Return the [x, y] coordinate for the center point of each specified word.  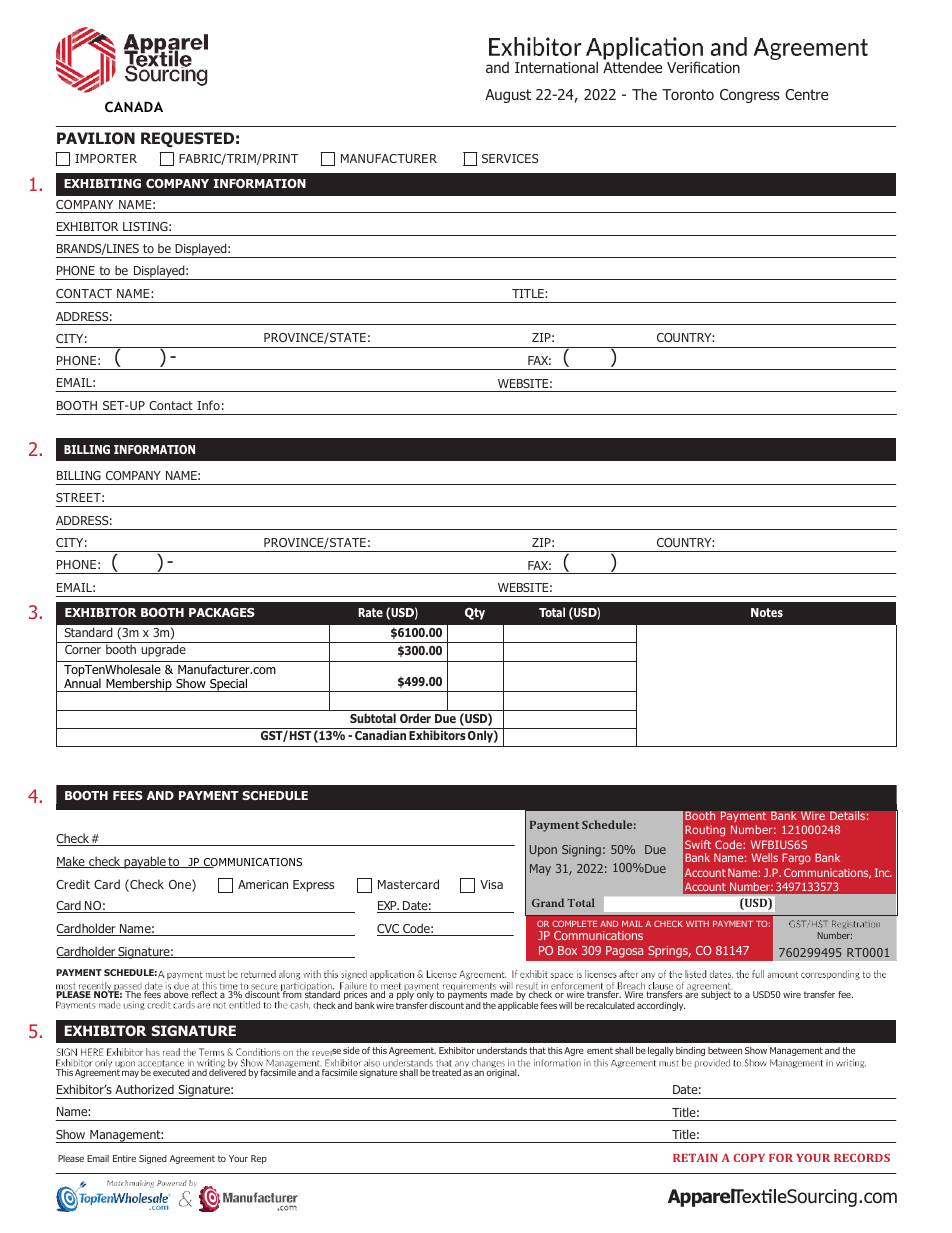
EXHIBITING [102, 183]
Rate [370, 612]
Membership [139, 685]
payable [145, 862]
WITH [697, 924]
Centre [806, 94]
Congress [750, 96]
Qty [475, 614]
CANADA [134, 106]
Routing [705, 831]
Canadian [380, 734]
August [508, 96]
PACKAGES [222, 612]
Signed [153, 1159]
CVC [389, 930]
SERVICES [510, 158]
